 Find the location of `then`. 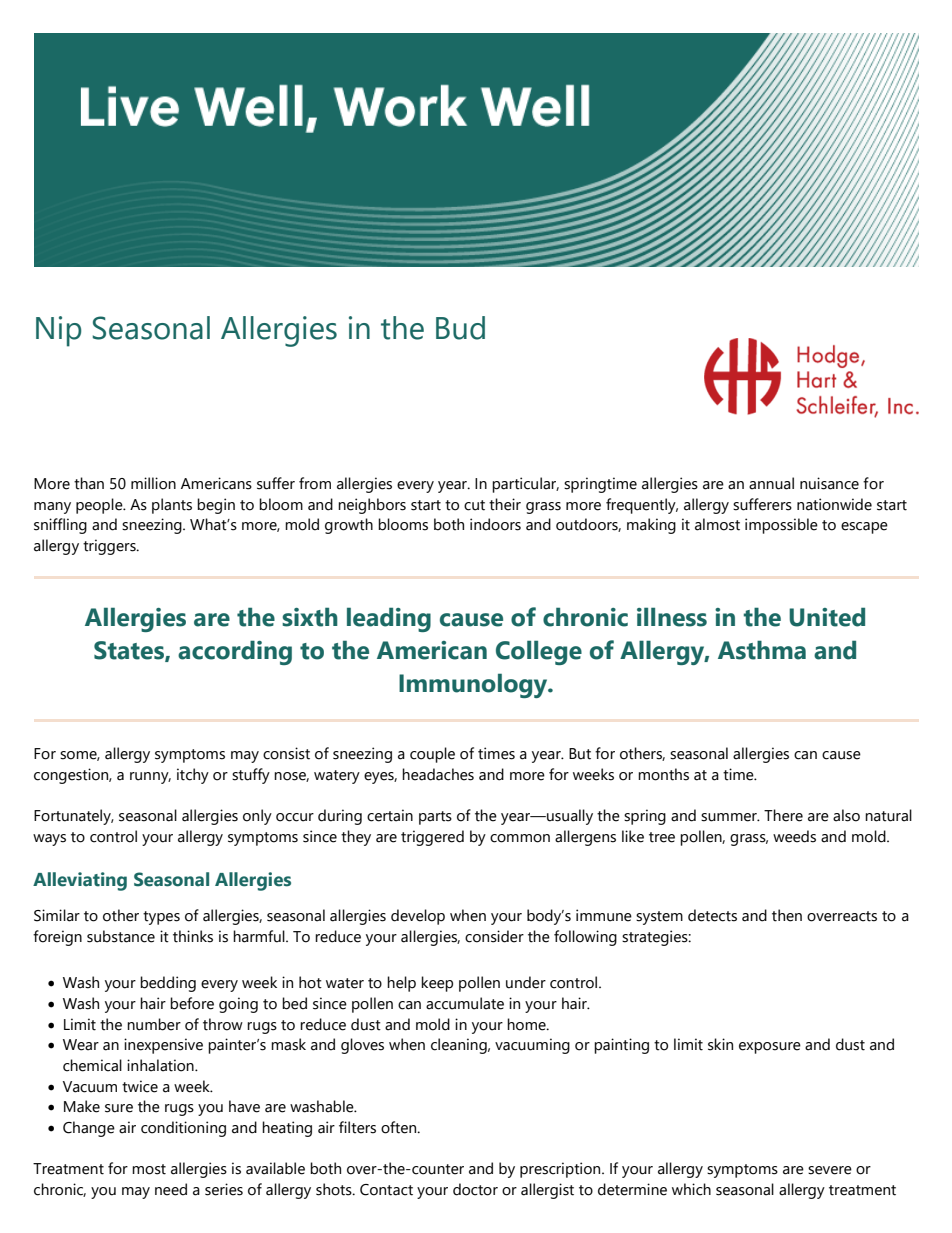

then is located at coordinates (787, 915).
